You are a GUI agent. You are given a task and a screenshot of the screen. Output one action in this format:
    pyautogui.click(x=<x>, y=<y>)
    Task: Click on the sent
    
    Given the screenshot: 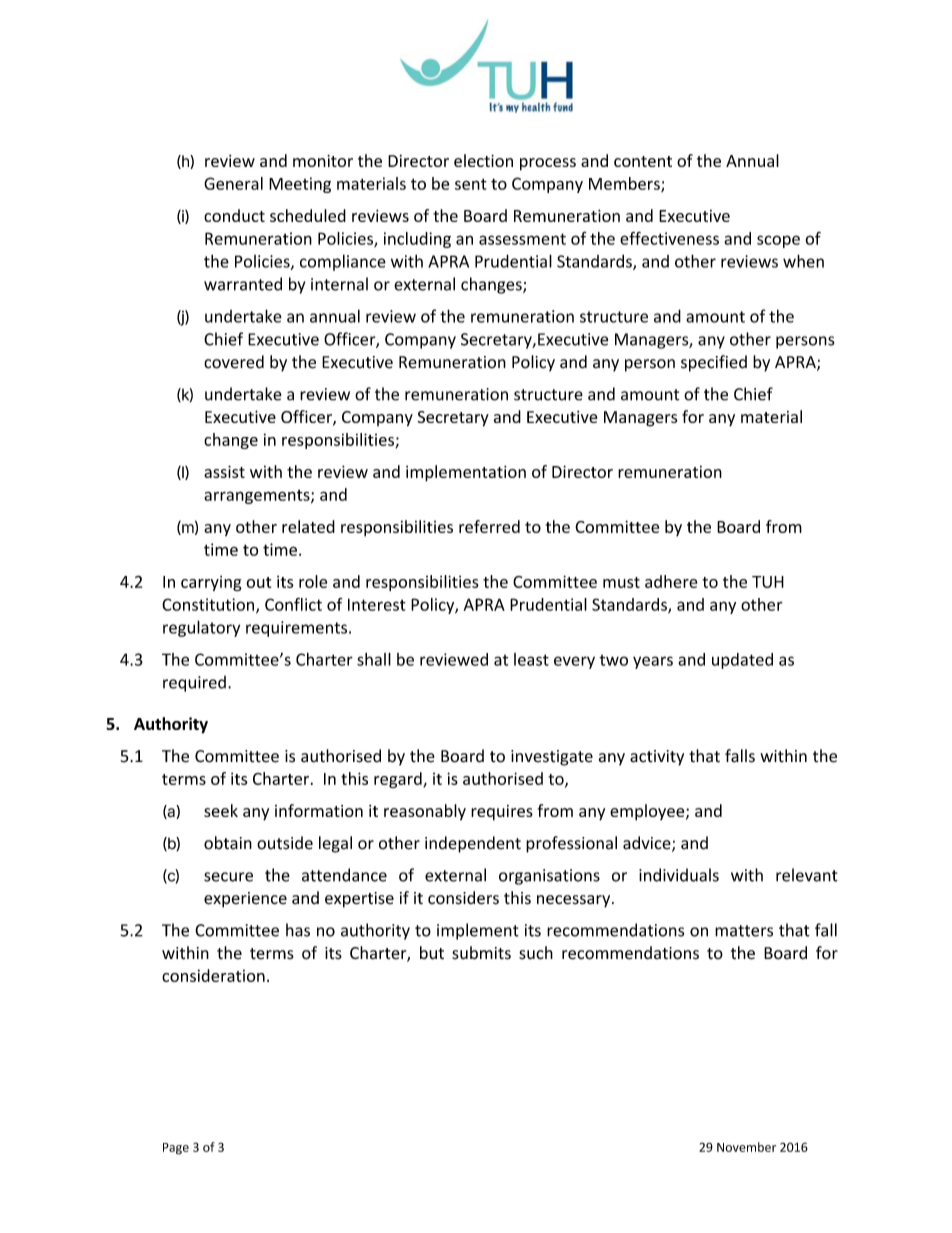 What is the action you would take?
    pyautogui.click(x=471, y=184)
